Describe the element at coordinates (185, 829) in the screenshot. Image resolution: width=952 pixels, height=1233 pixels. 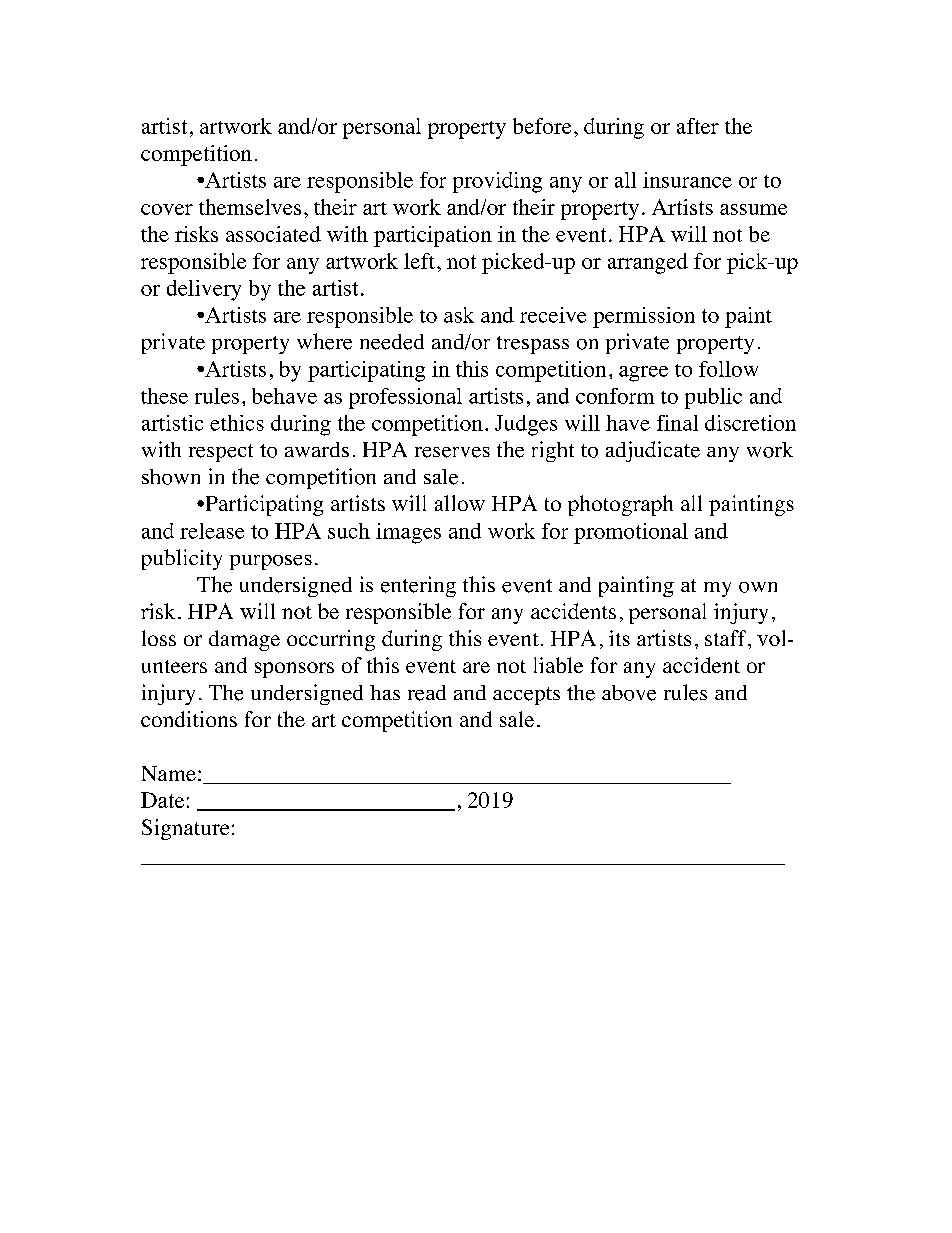
I see `Signature` at that location.
